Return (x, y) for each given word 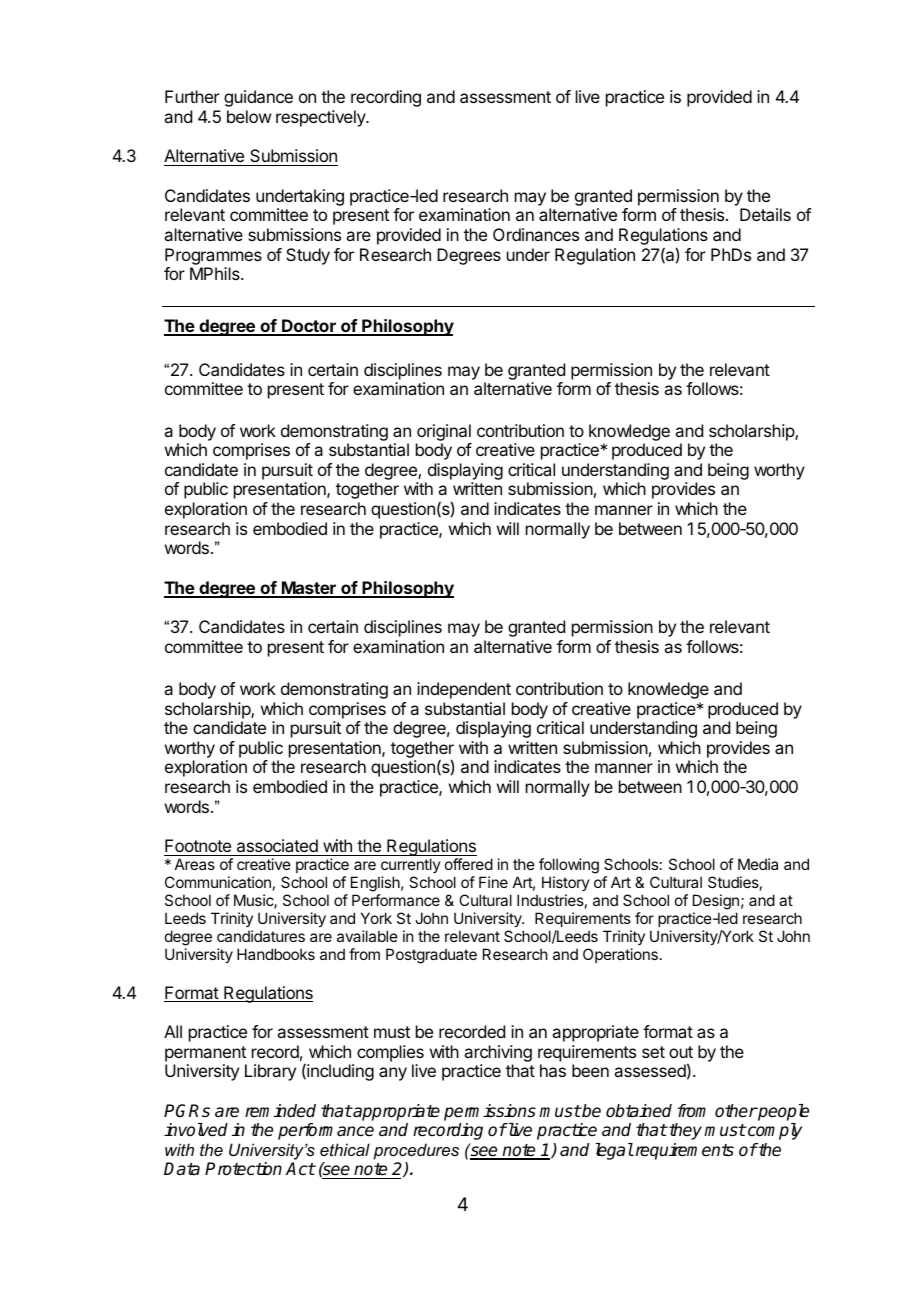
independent (464, 690)
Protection (243, 1169)
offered (469, 864)
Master (309, 589)
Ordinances (536, 234)
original (444, 432)
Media (758, 864)
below (249, 116)
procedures (416, 1151)
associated (277, 845)
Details (765, 214)
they (686, 1131)
